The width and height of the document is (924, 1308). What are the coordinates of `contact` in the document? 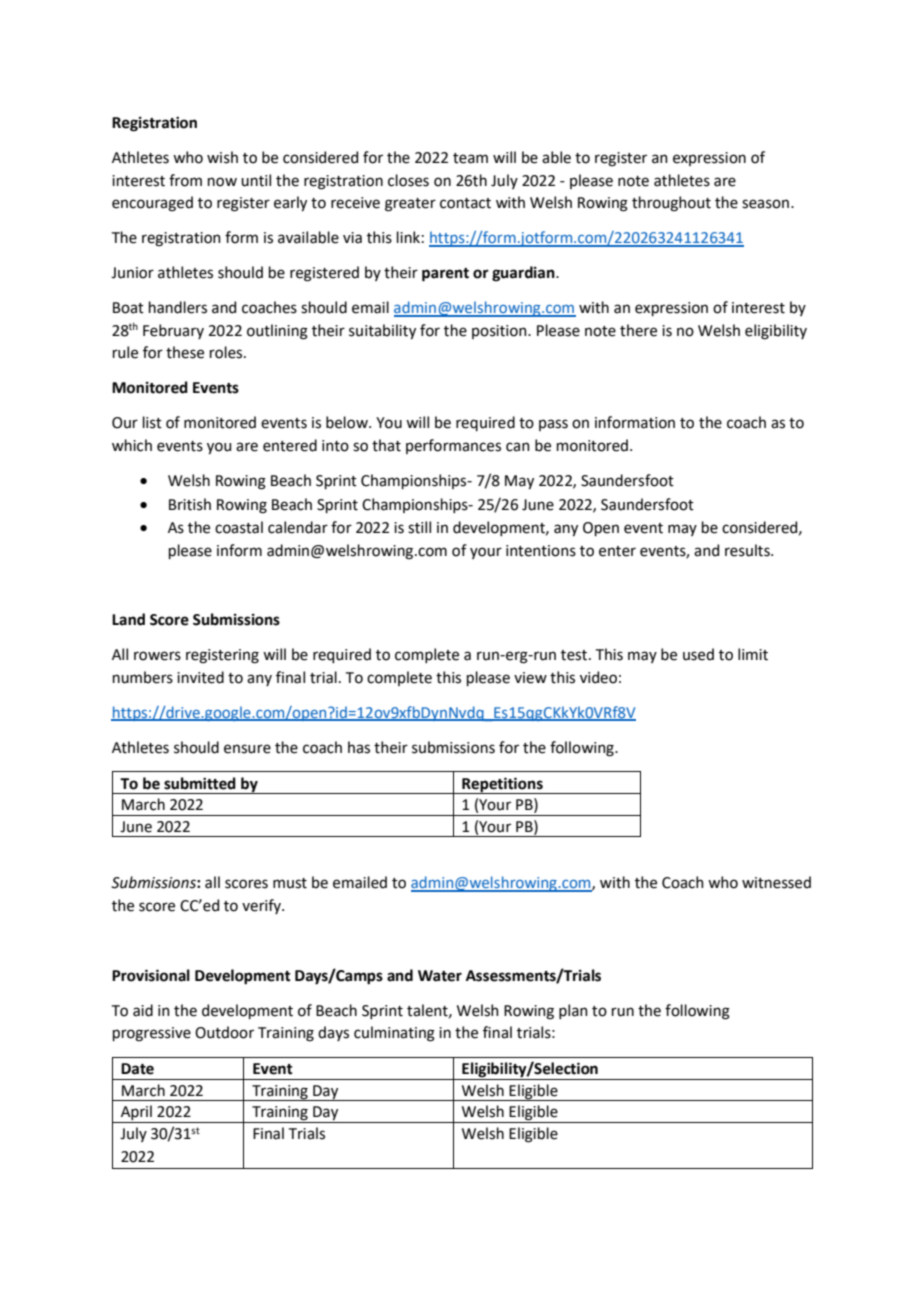 It's located at (465, 203).
